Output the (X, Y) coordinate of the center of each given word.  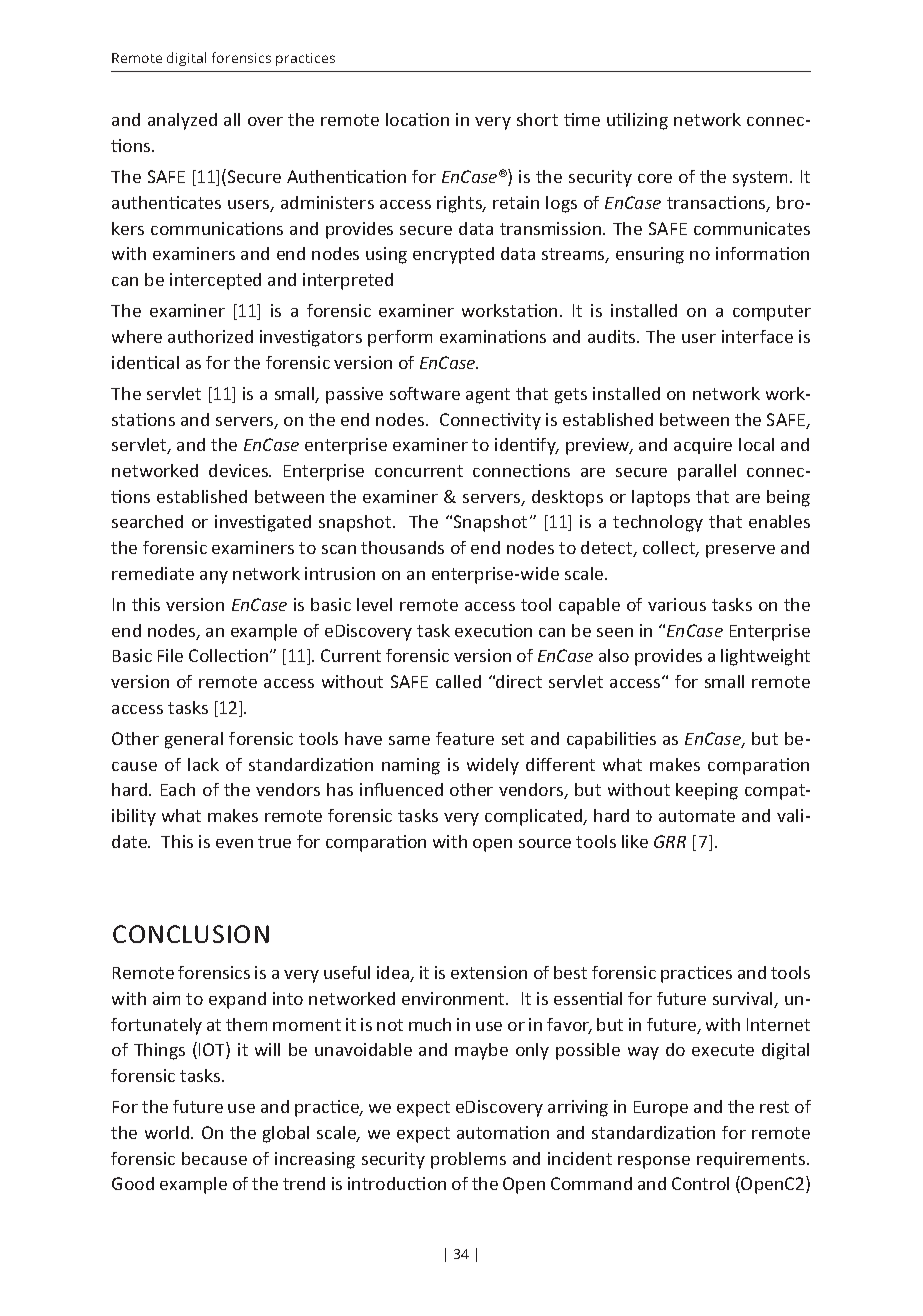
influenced (401, 789)
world (168, 1132)
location (417, 119)
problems (468, 1160)
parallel (707, 472)
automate (697, 816)
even (234, 843)
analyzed (182, 121)
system (760, 179)
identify (527, 446)
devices (239, 470)
